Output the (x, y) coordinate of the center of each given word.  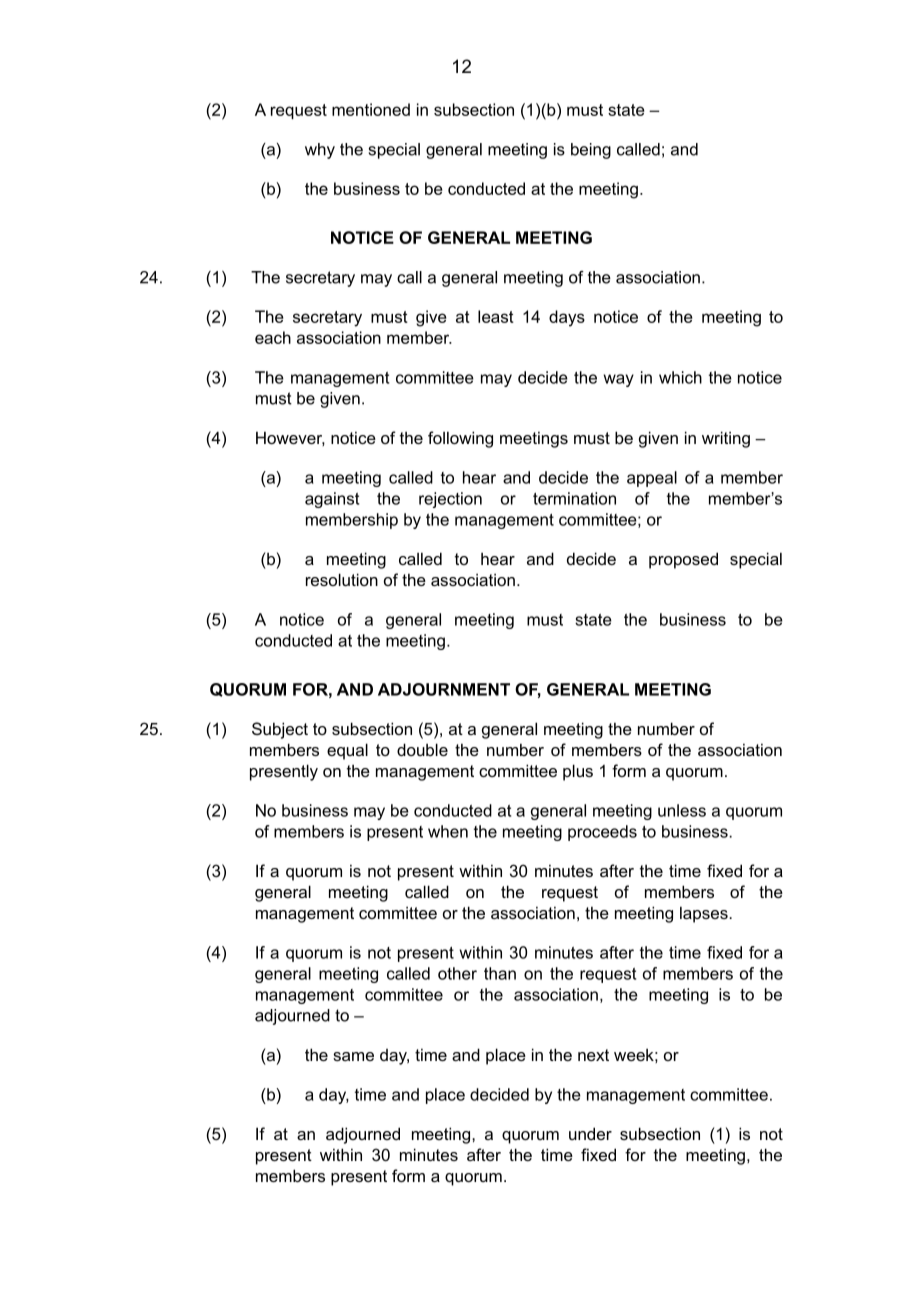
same (353, 1056)
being (591, 151)
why (320, 151)
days (567, 318)
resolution (342, 579)
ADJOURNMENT (444, 689)
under (590, 1133)
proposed (683, 560)
